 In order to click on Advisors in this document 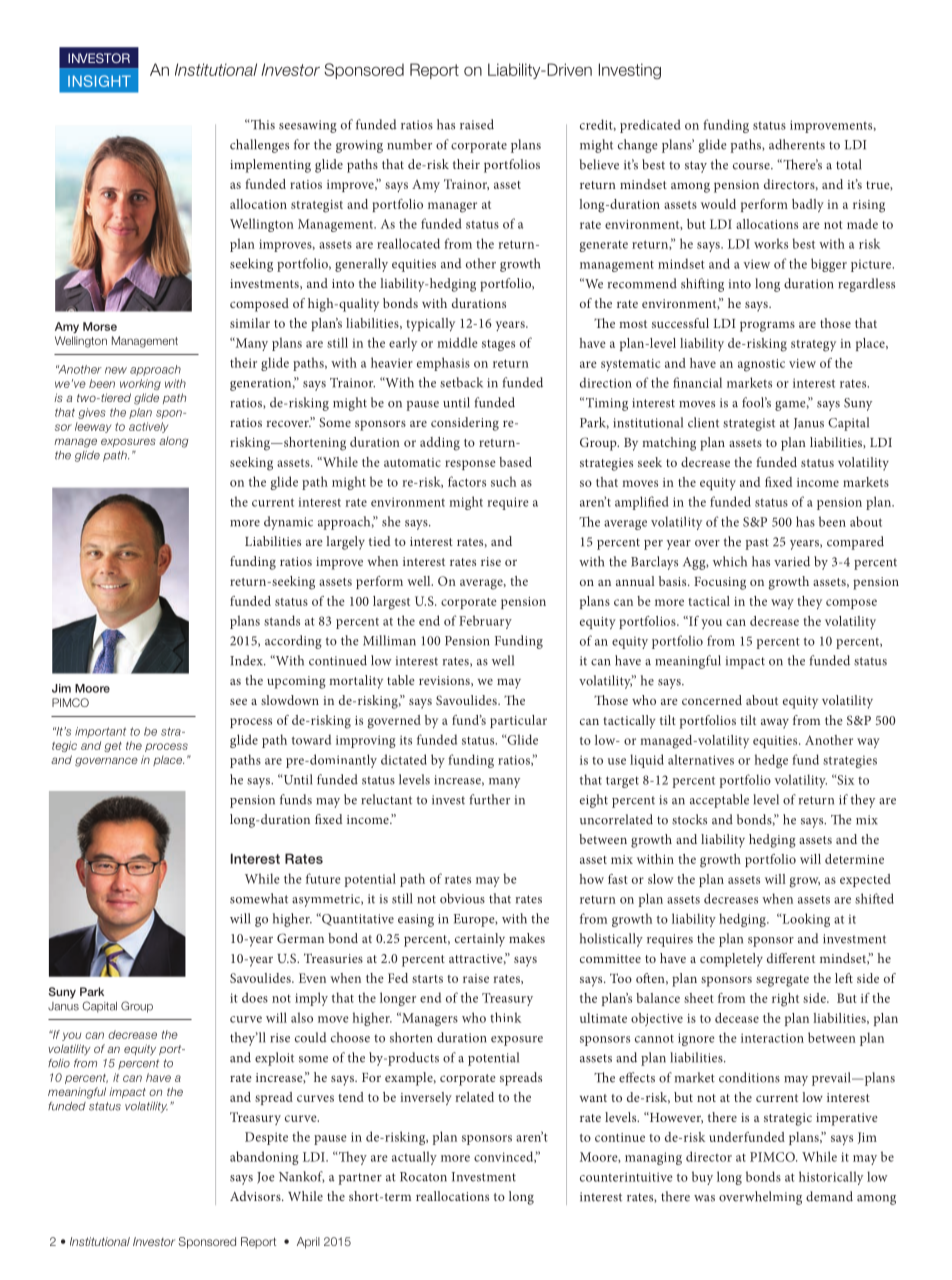, I will do `click(256, 1196)`.
